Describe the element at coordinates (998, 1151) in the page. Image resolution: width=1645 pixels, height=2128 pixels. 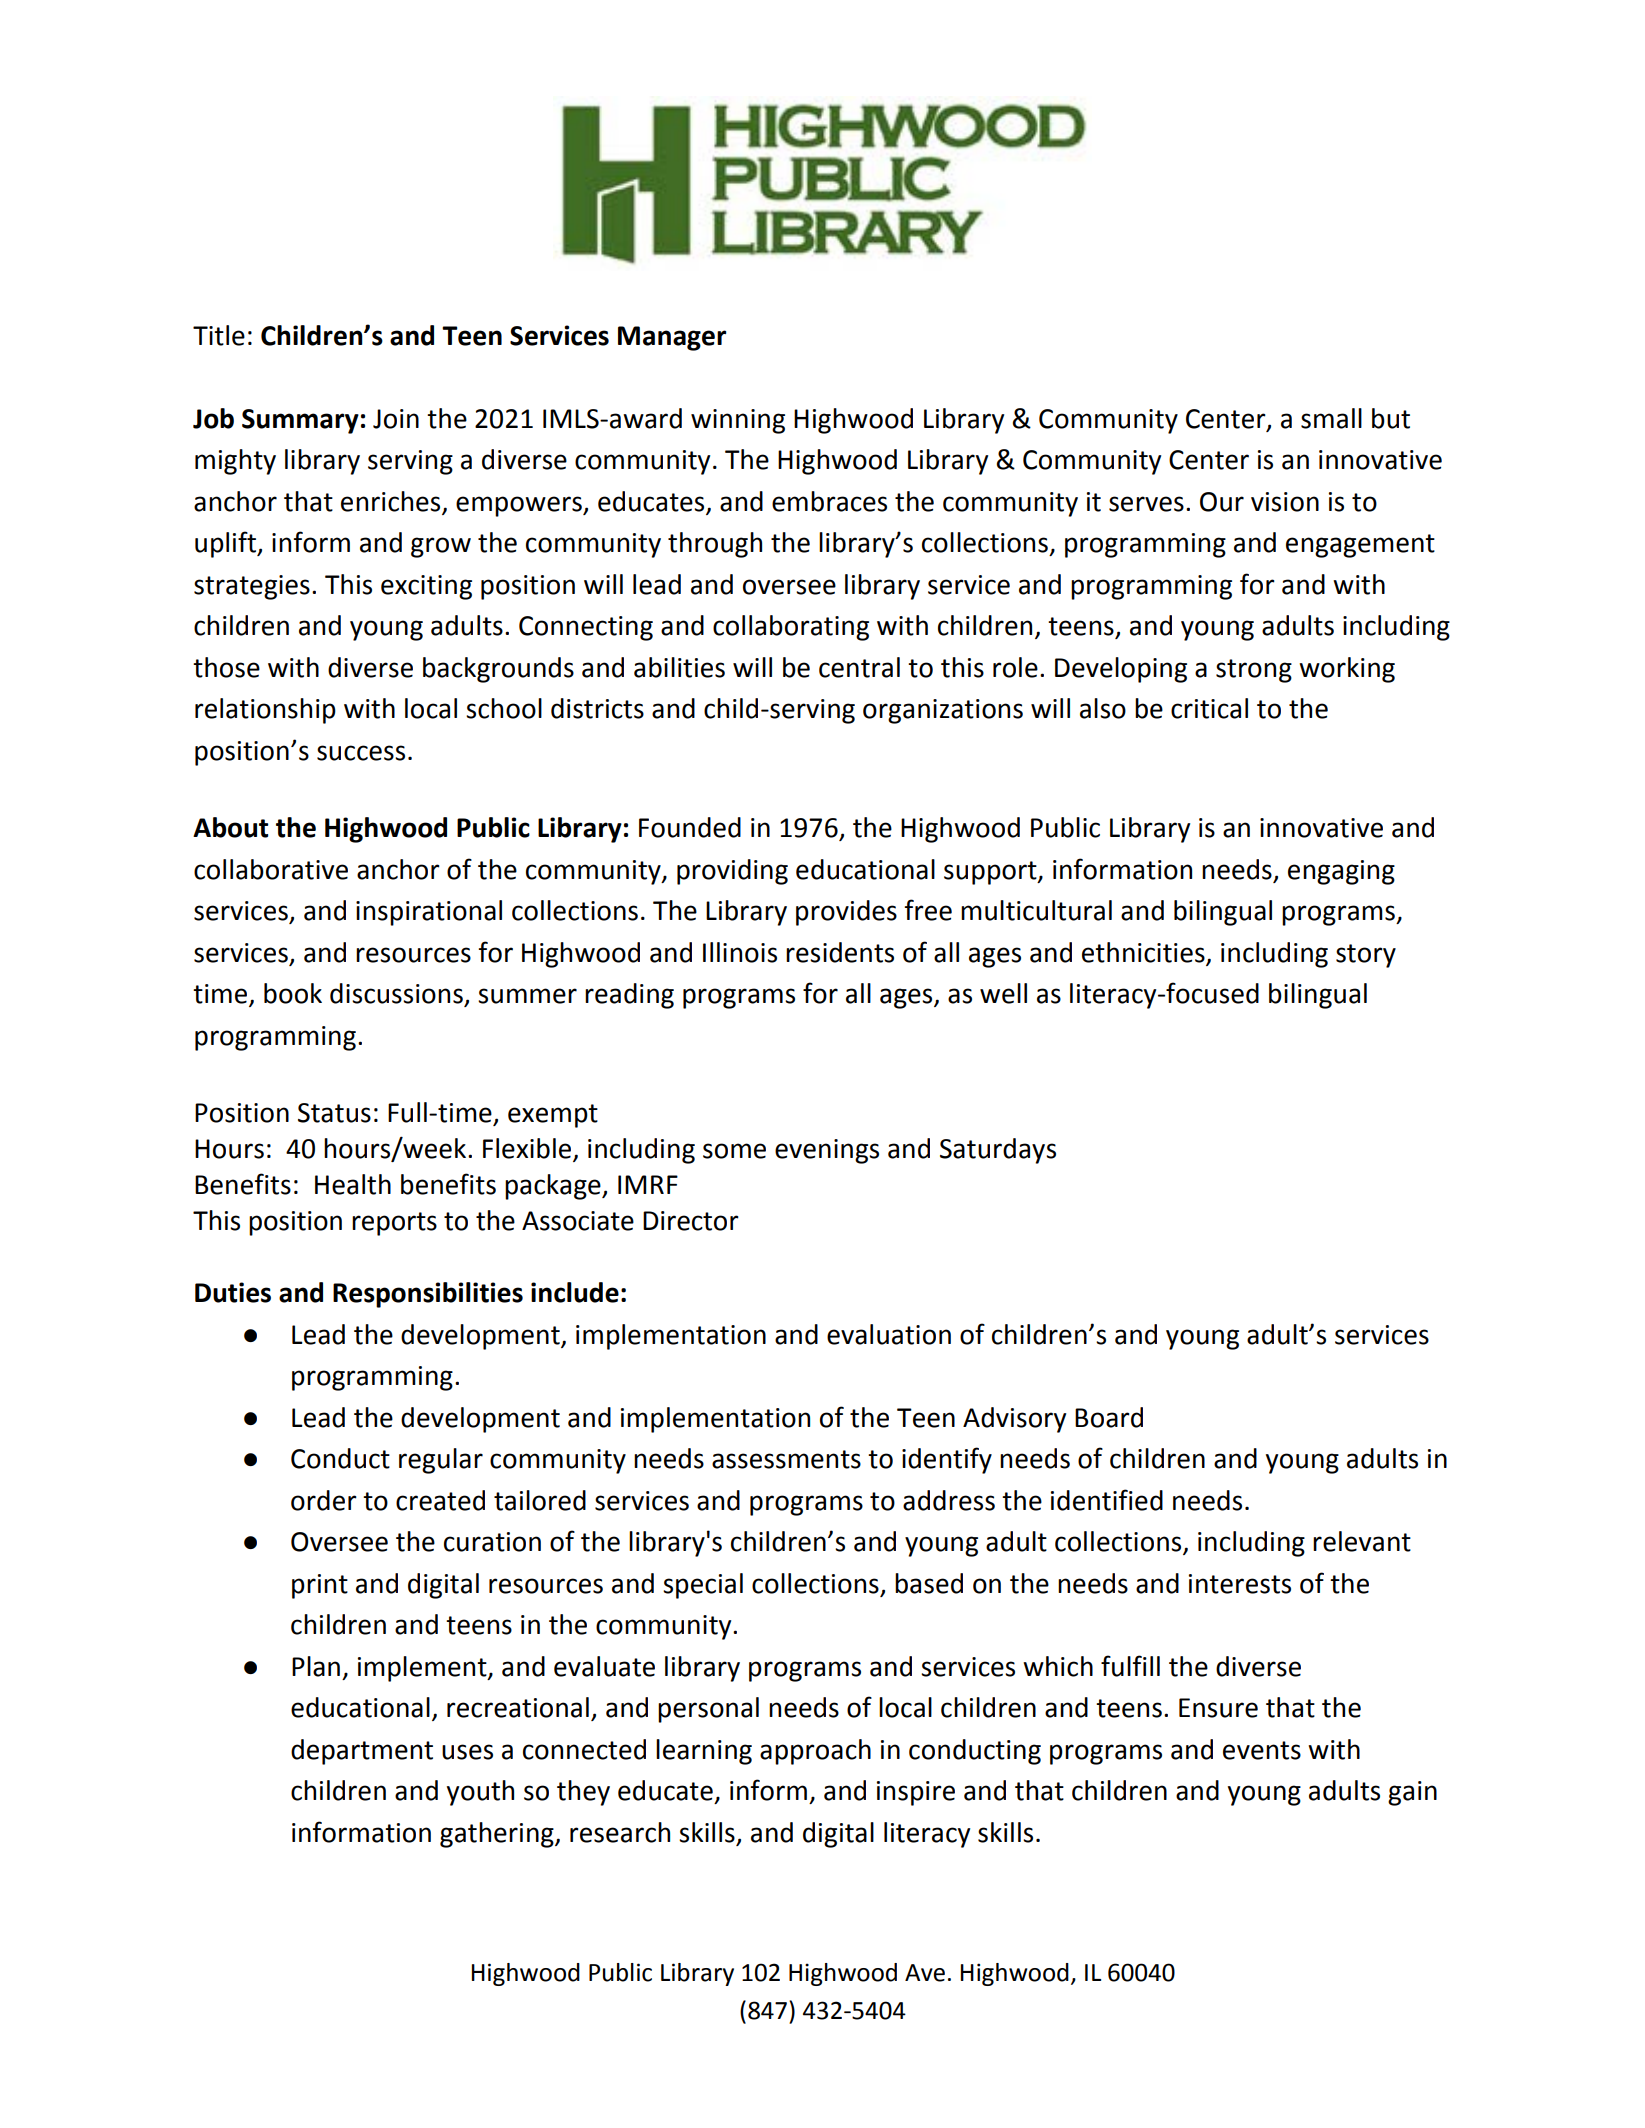
I see `Saturdays` at that location.
